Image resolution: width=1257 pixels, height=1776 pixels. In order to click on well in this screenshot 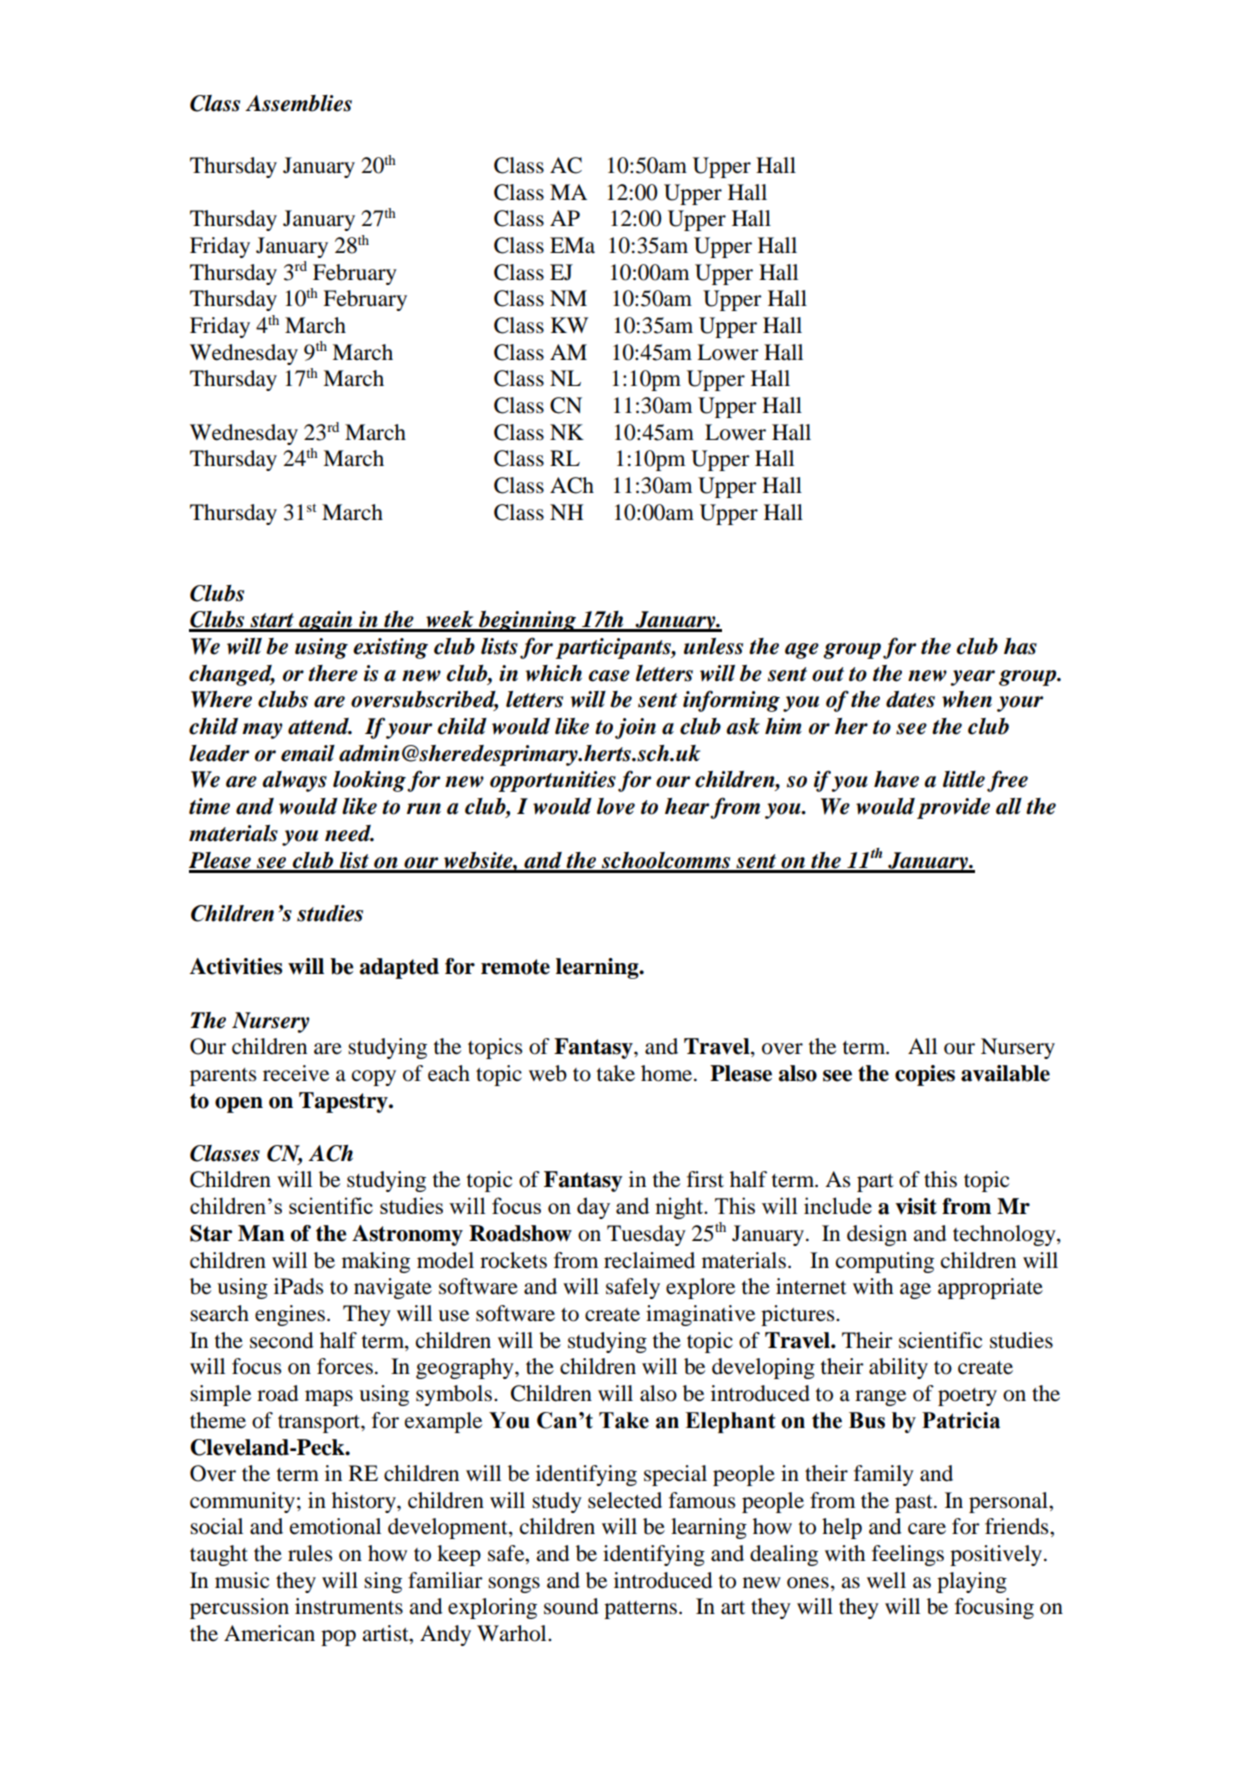, I will do `click(886, 1580)`.
